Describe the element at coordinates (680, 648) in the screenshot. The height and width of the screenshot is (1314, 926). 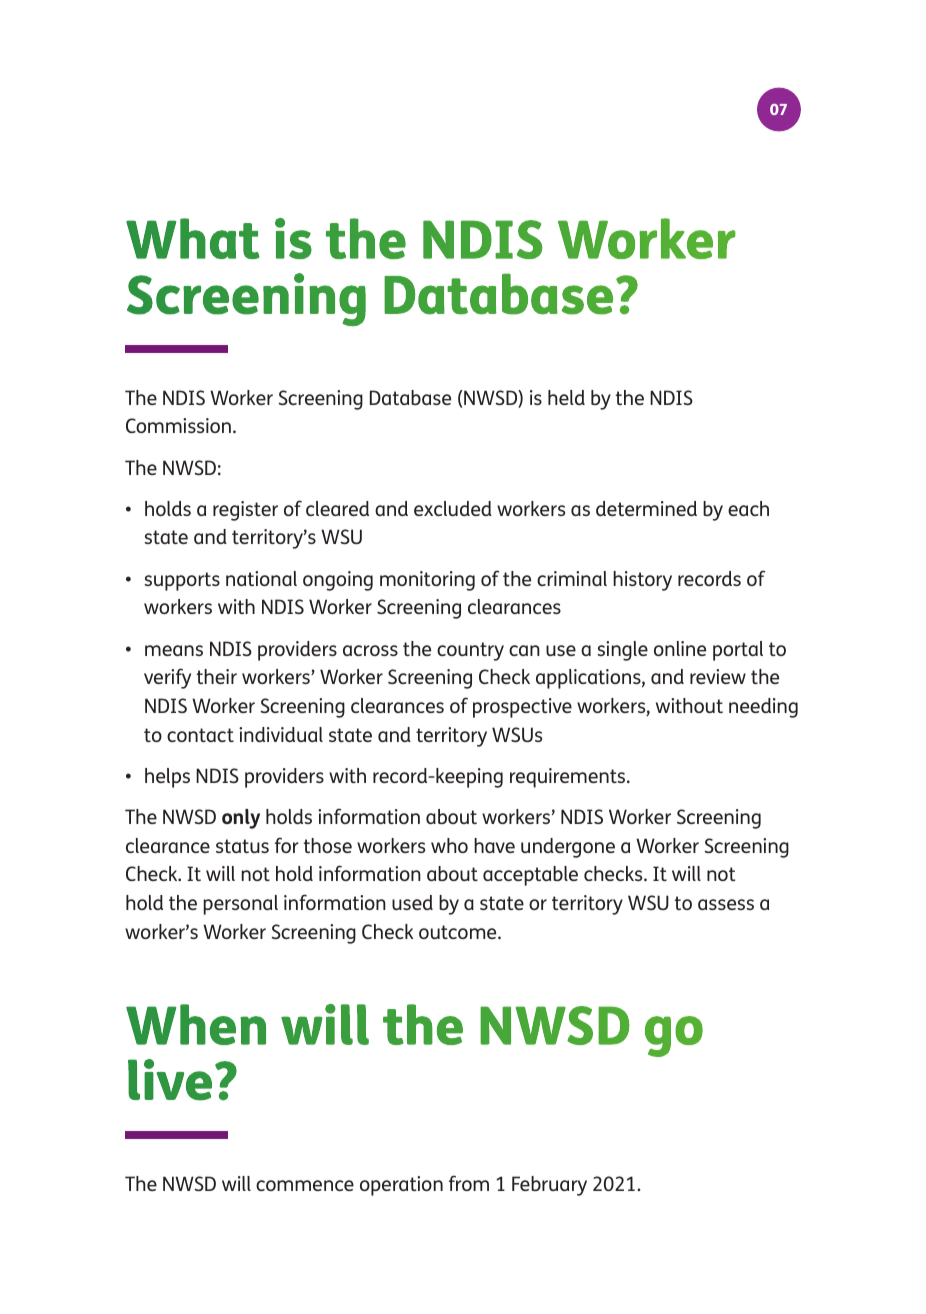
I see `online` at that location.
